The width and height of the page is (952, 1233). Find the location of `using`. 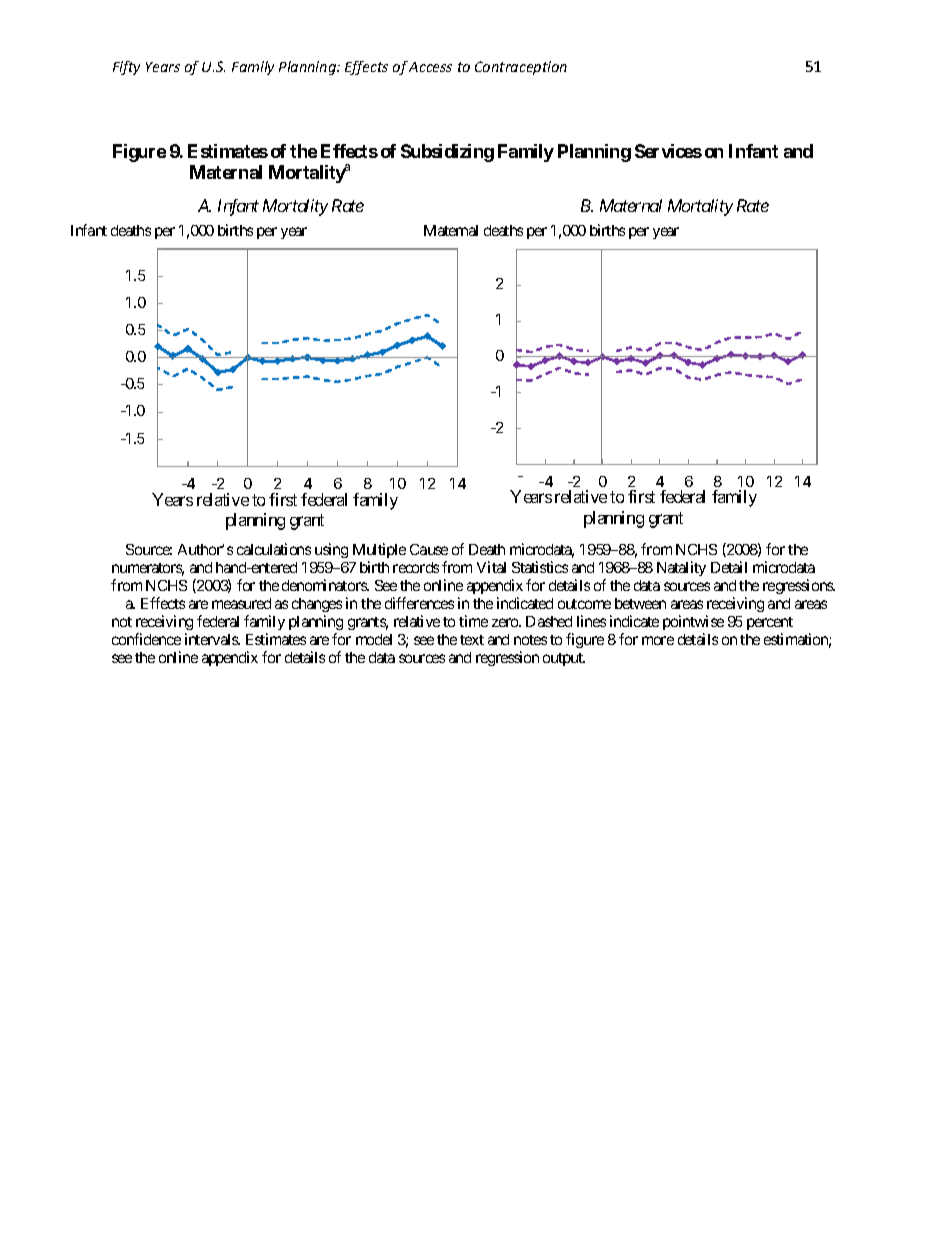

using is located at coordinates (331, 550).
